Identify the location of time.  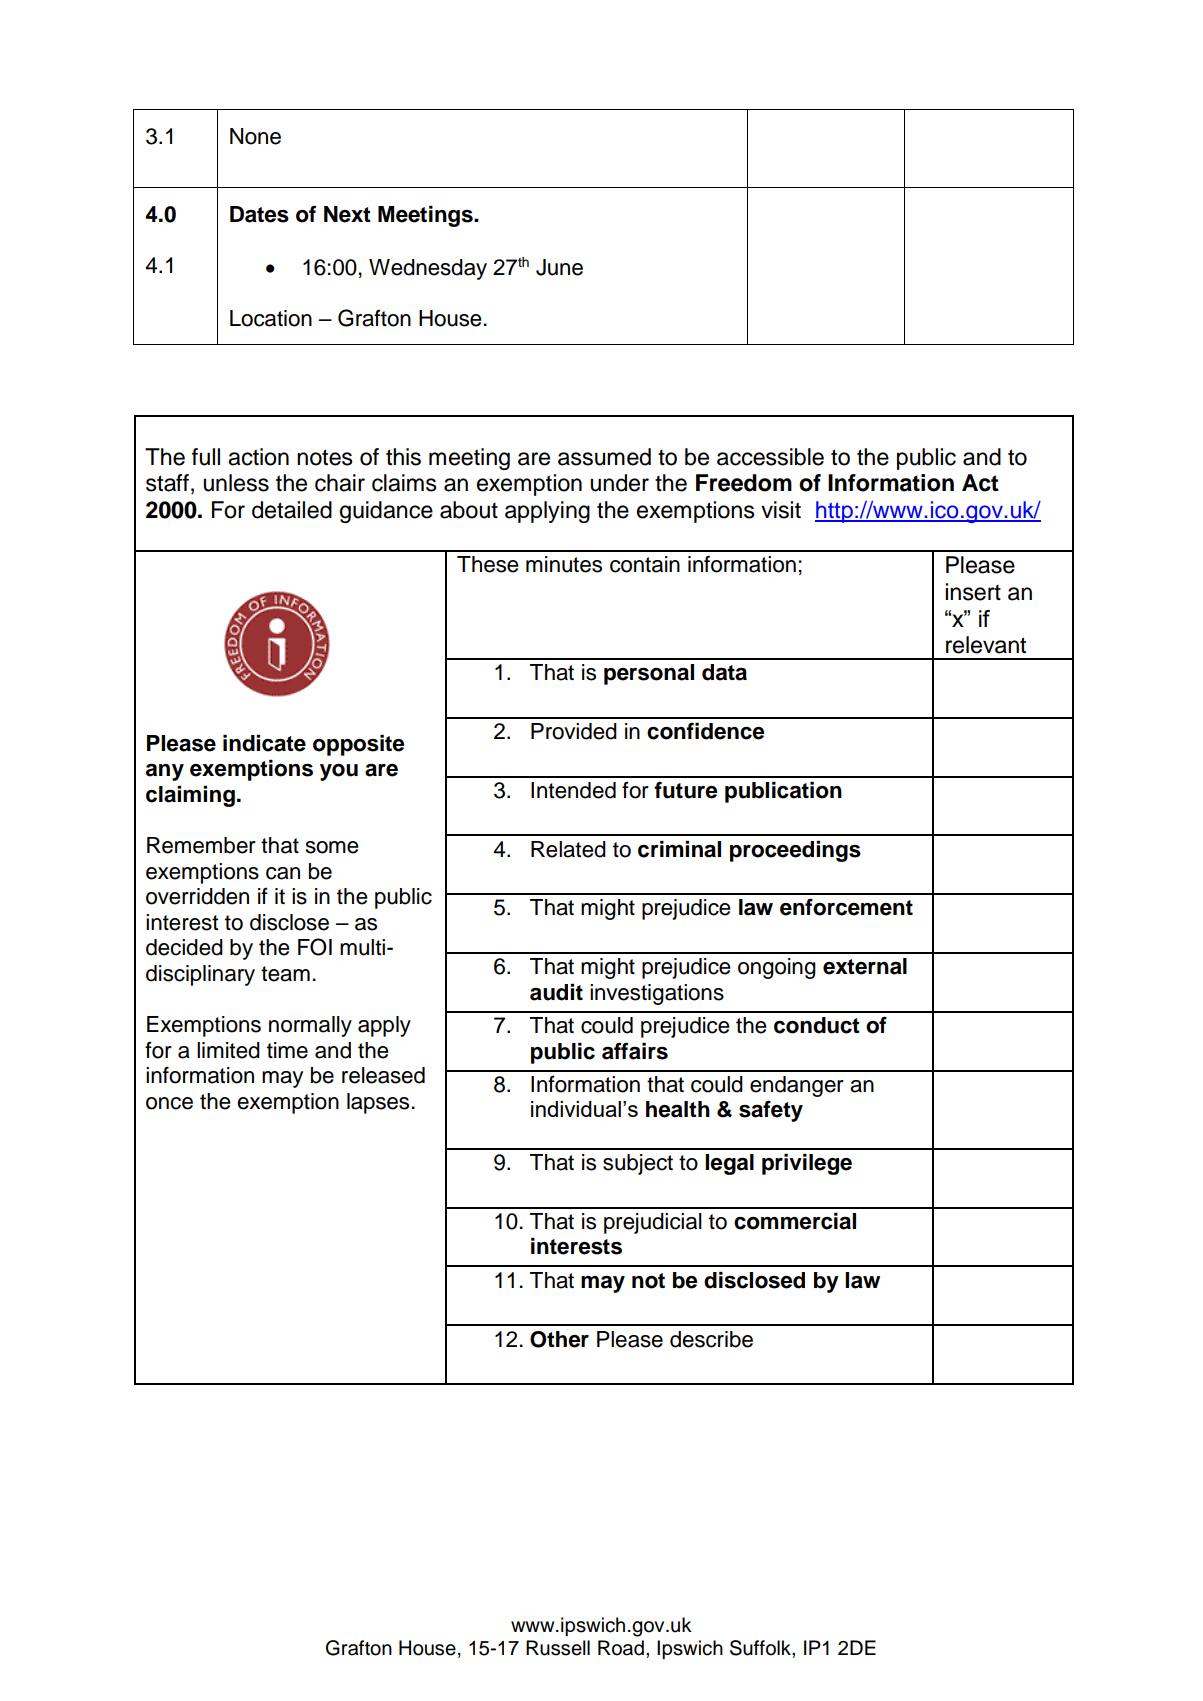
(287, 1050).
